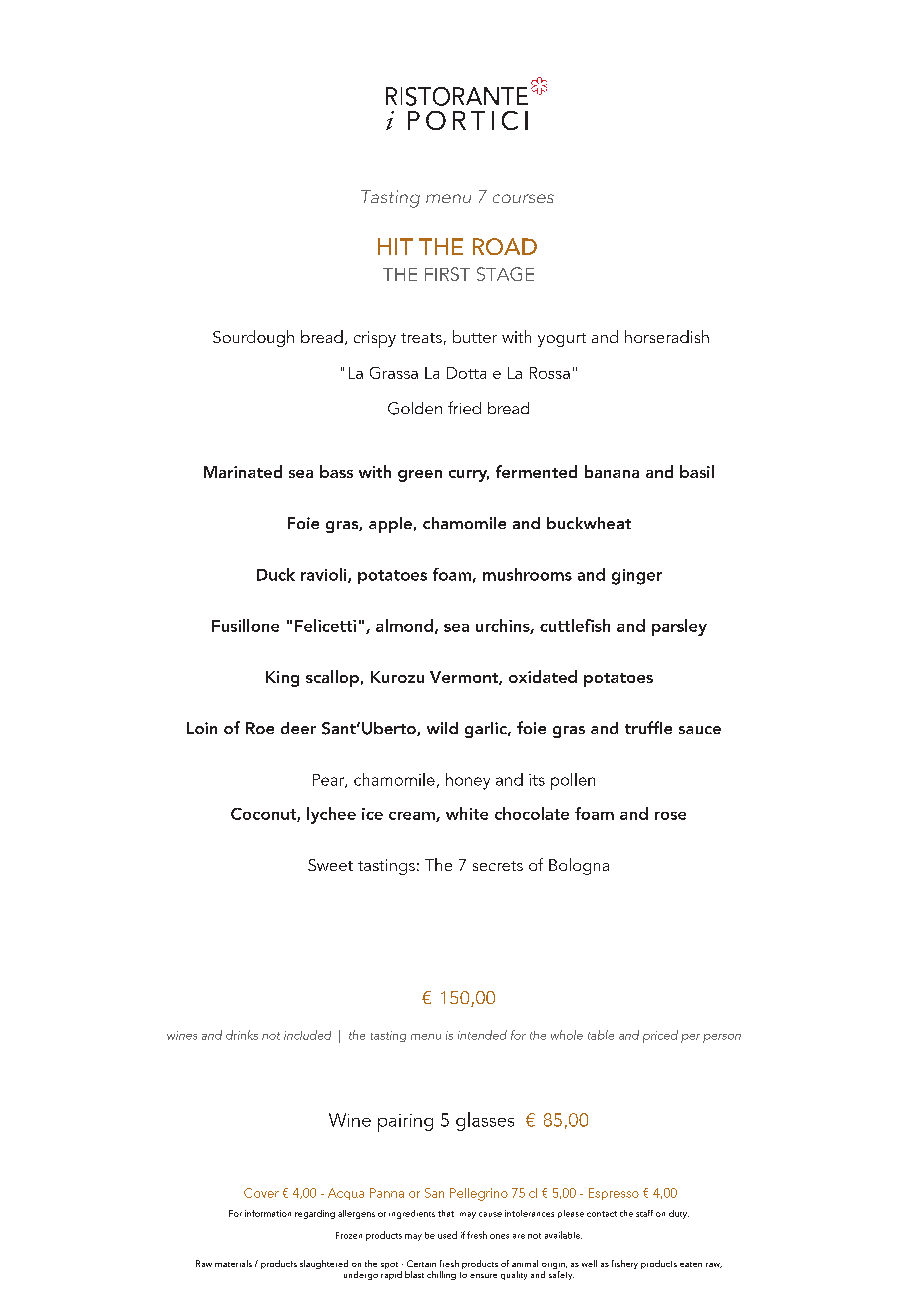  What do you see at coordinates (253, 338) in the image?
I see `Sourdough` at bounding box center [253, 338].
